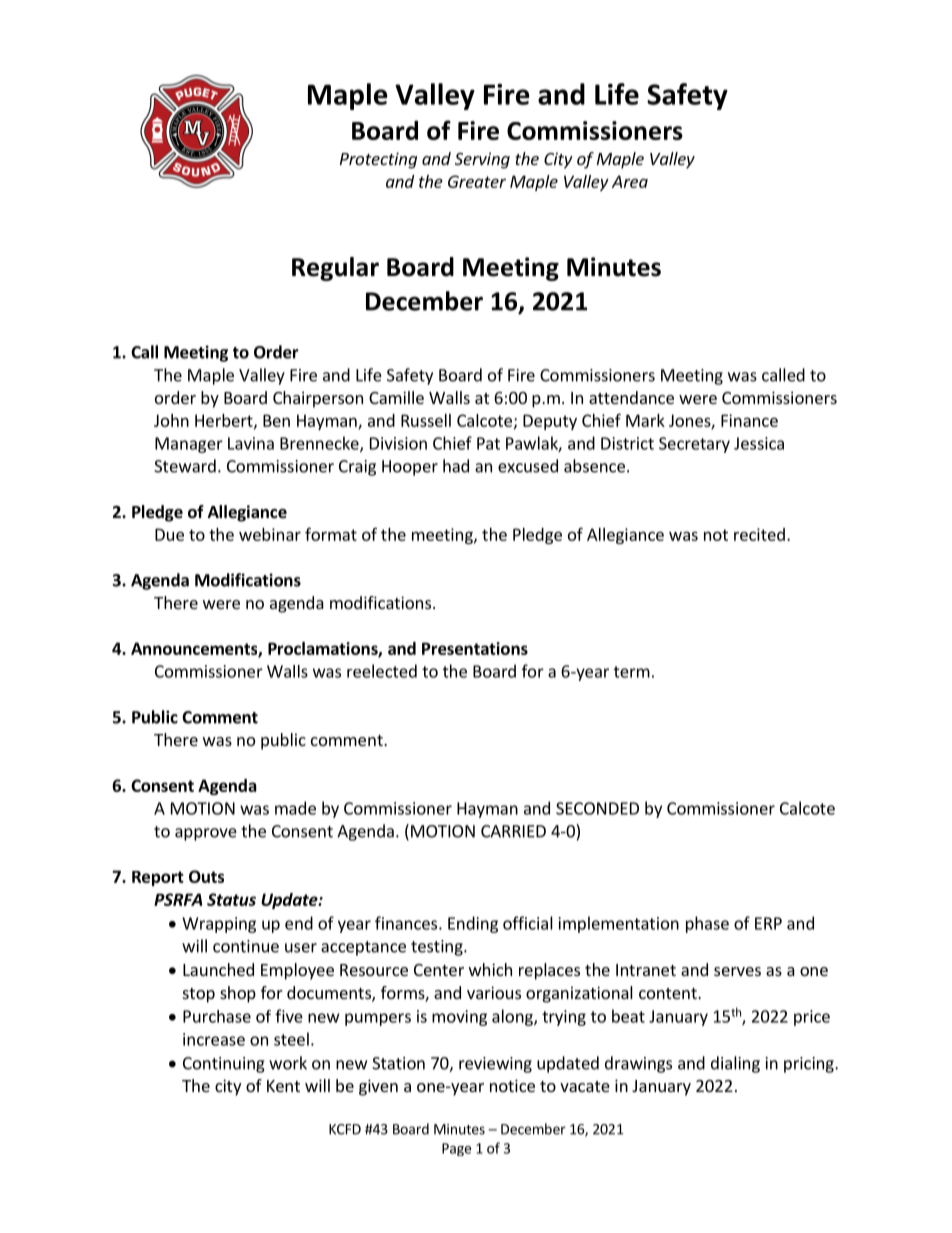 The image size is (952, 1233). Describe the element at coordinates (456, 1149) in the screenshot. I see `Page` at that location.
